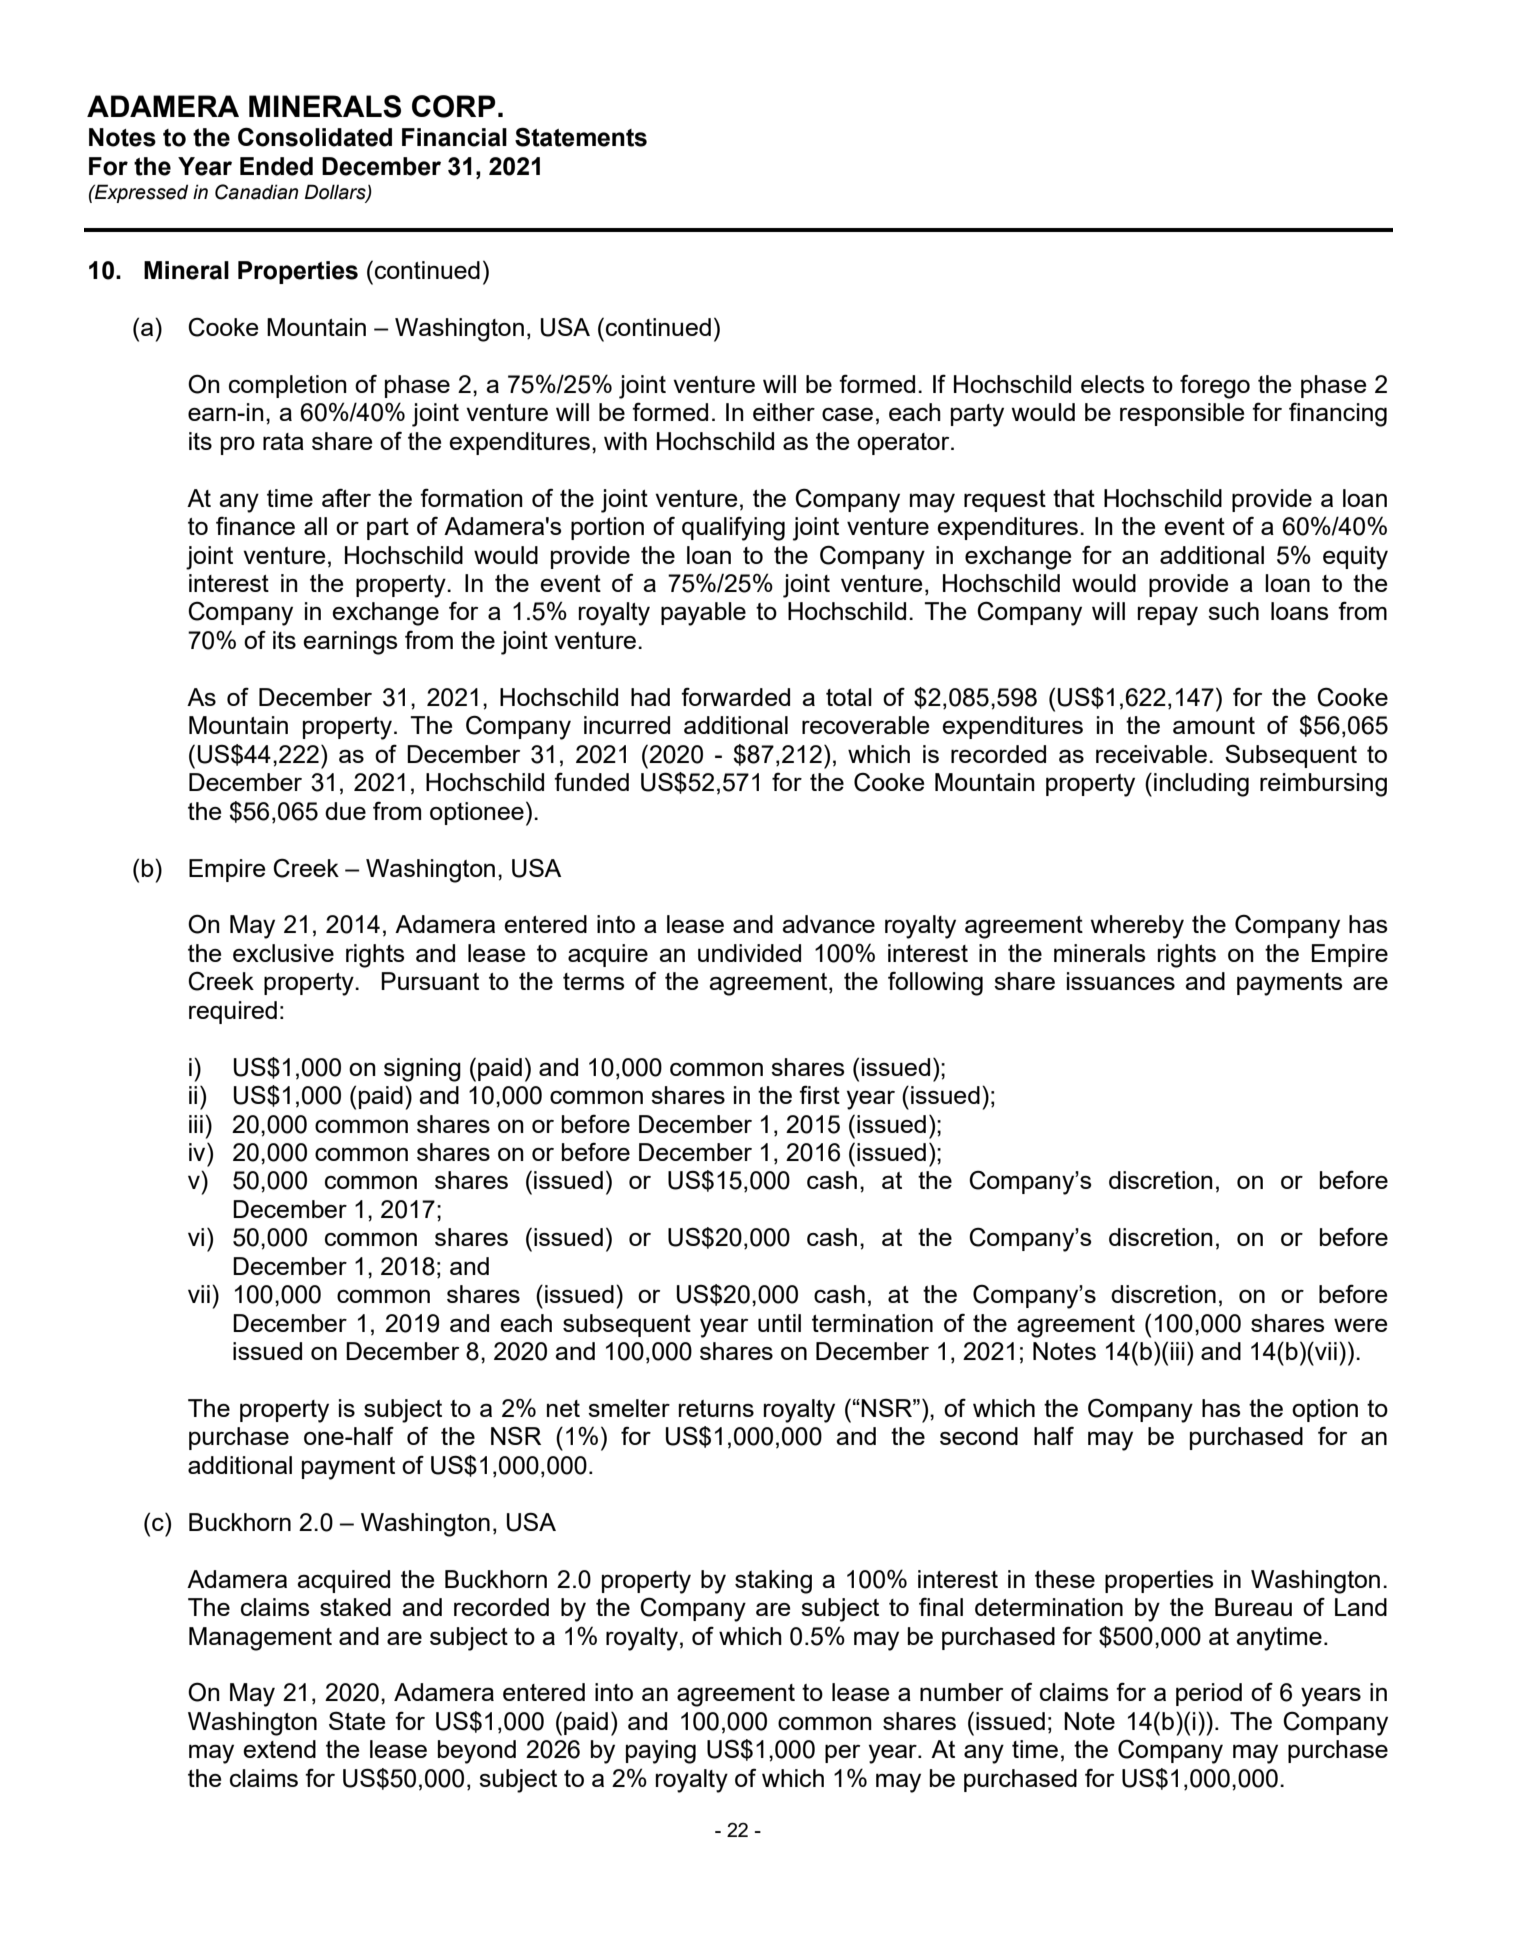 The width and height of the page is (1513, 1959). Describe the element at coordinates (454, 137) in the page. I see `Financial` at that location.
